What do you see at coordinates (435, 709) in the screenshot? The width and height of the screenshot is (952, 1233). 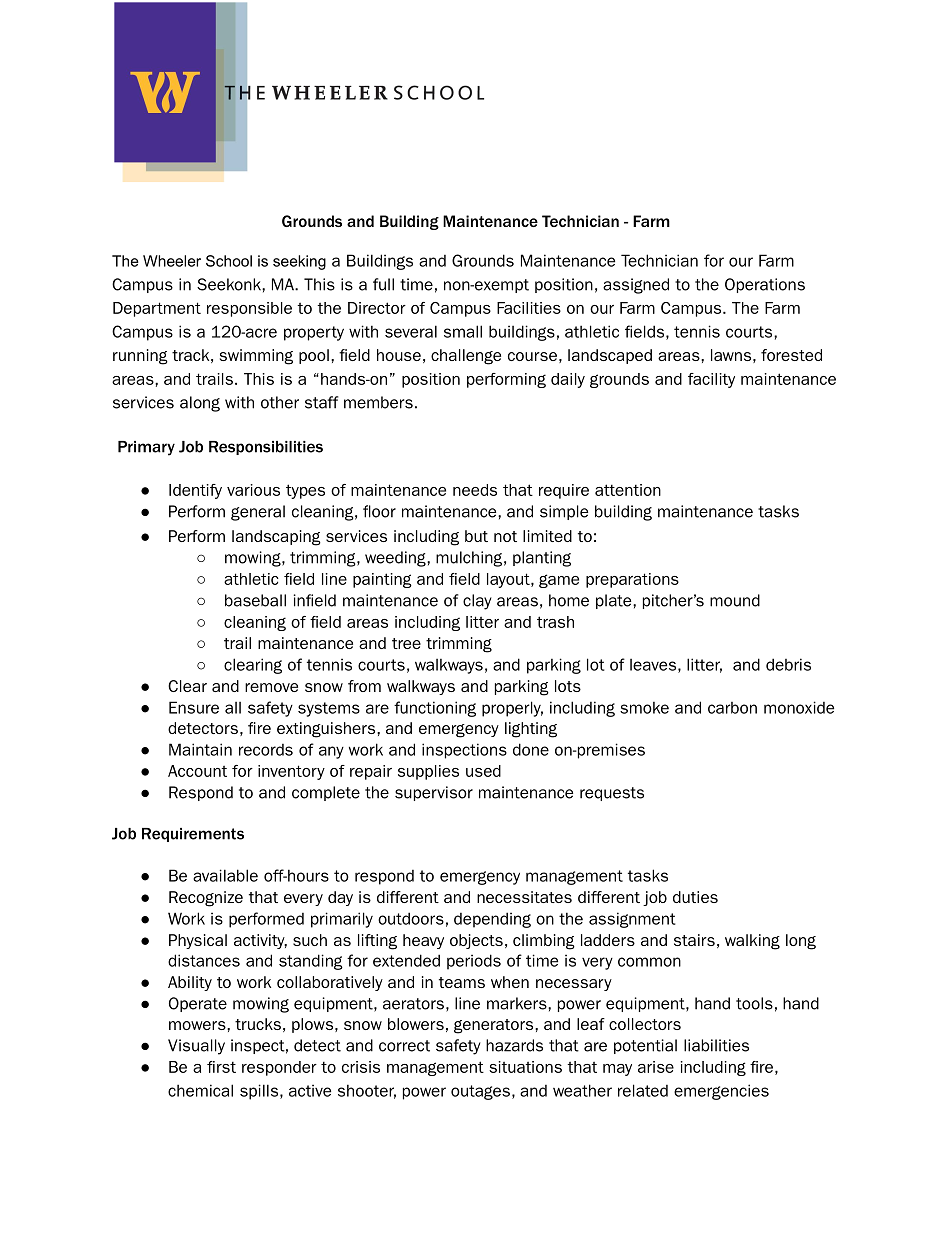 I see `functioning` at bounding box center [435, 709].
